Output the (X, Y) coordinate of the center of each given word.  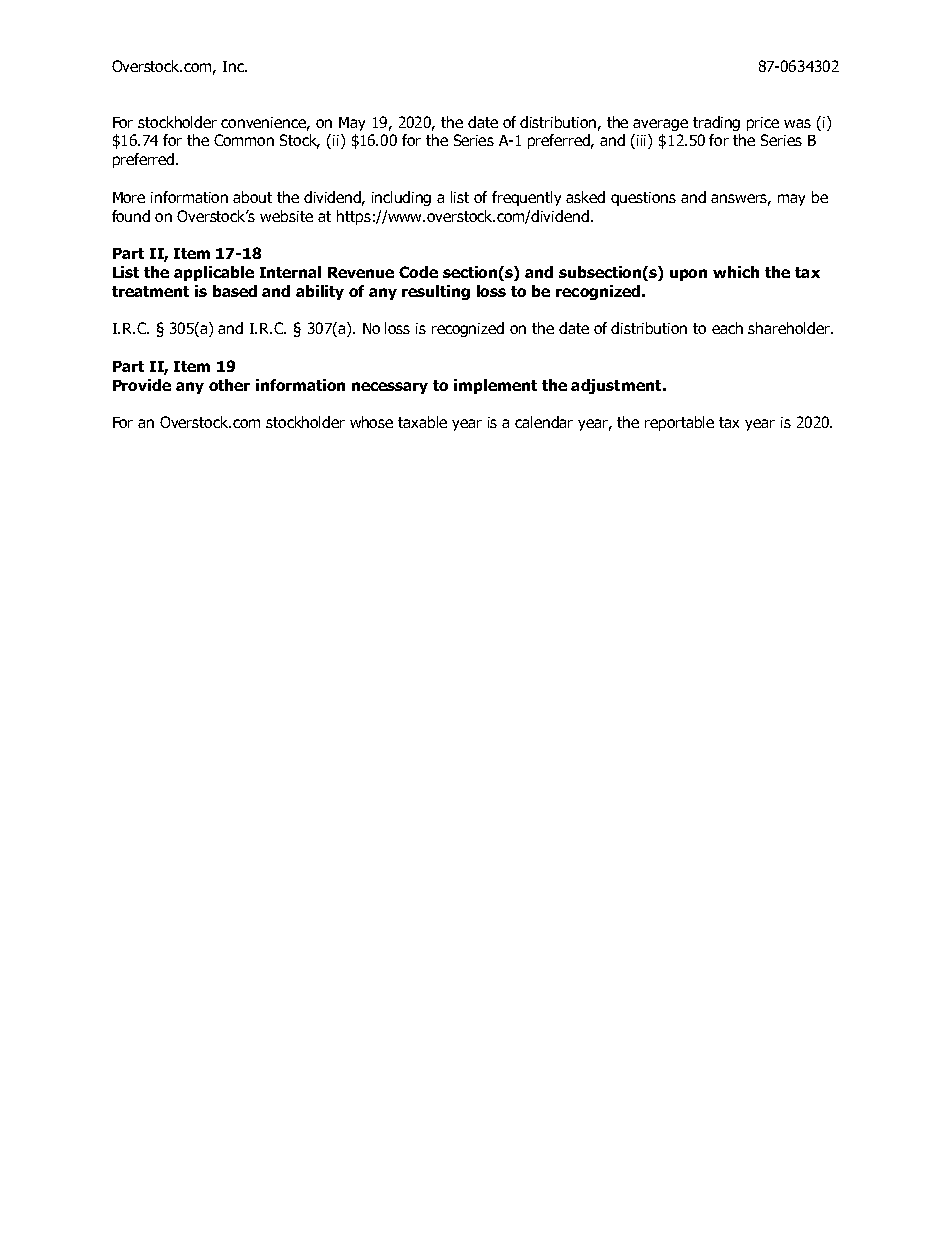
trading (716, 123)
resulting (436, 292)
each (727, 328)
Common (244, 140)
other (229, 385)
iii (643, 141)
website (286, 216)
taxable (422, 422)
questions (643, 199)
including (401, 198)
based (235, 291)
